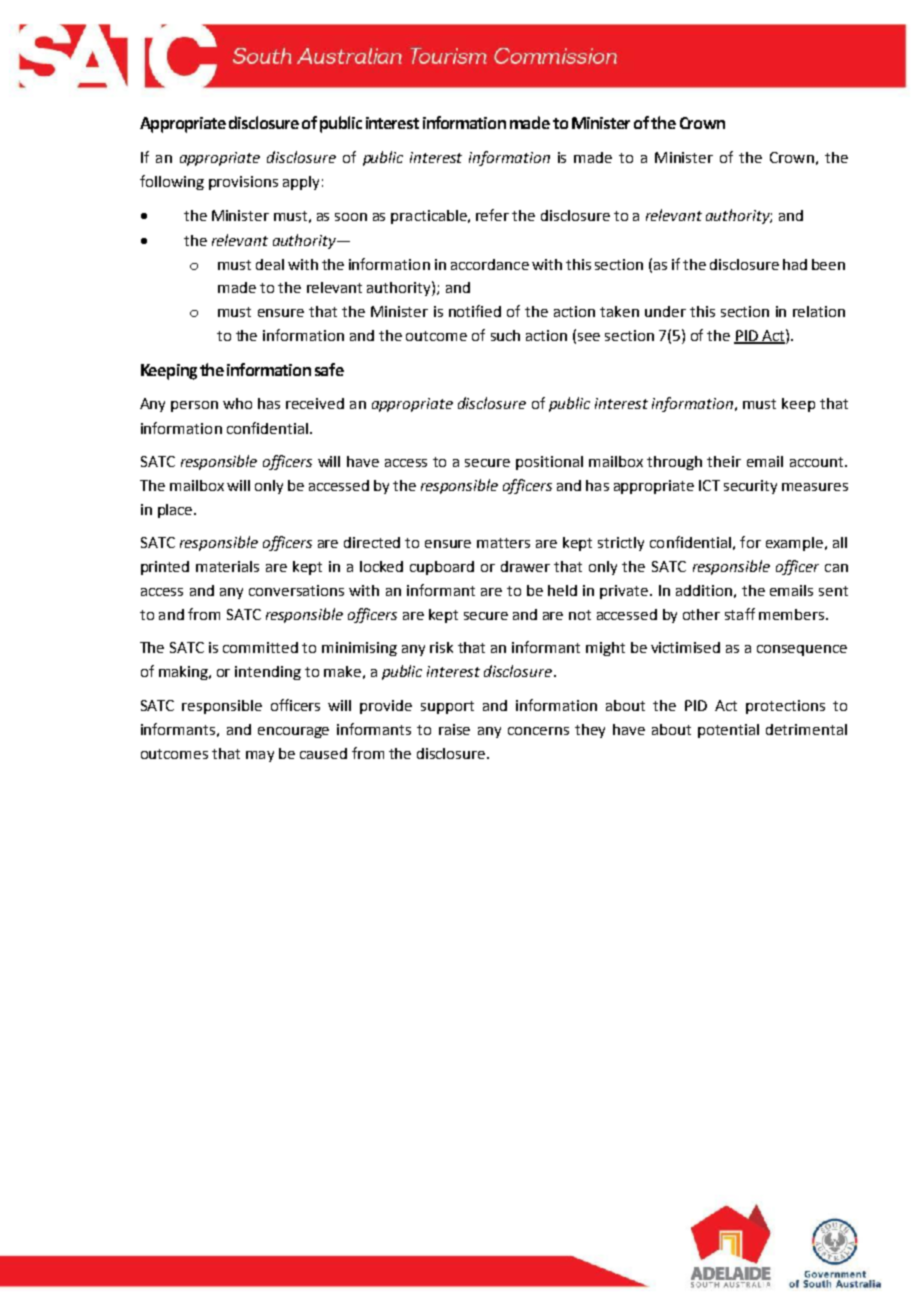  Describe the element at coordinates (492, 215) in the image. I see `refer` at that location.
